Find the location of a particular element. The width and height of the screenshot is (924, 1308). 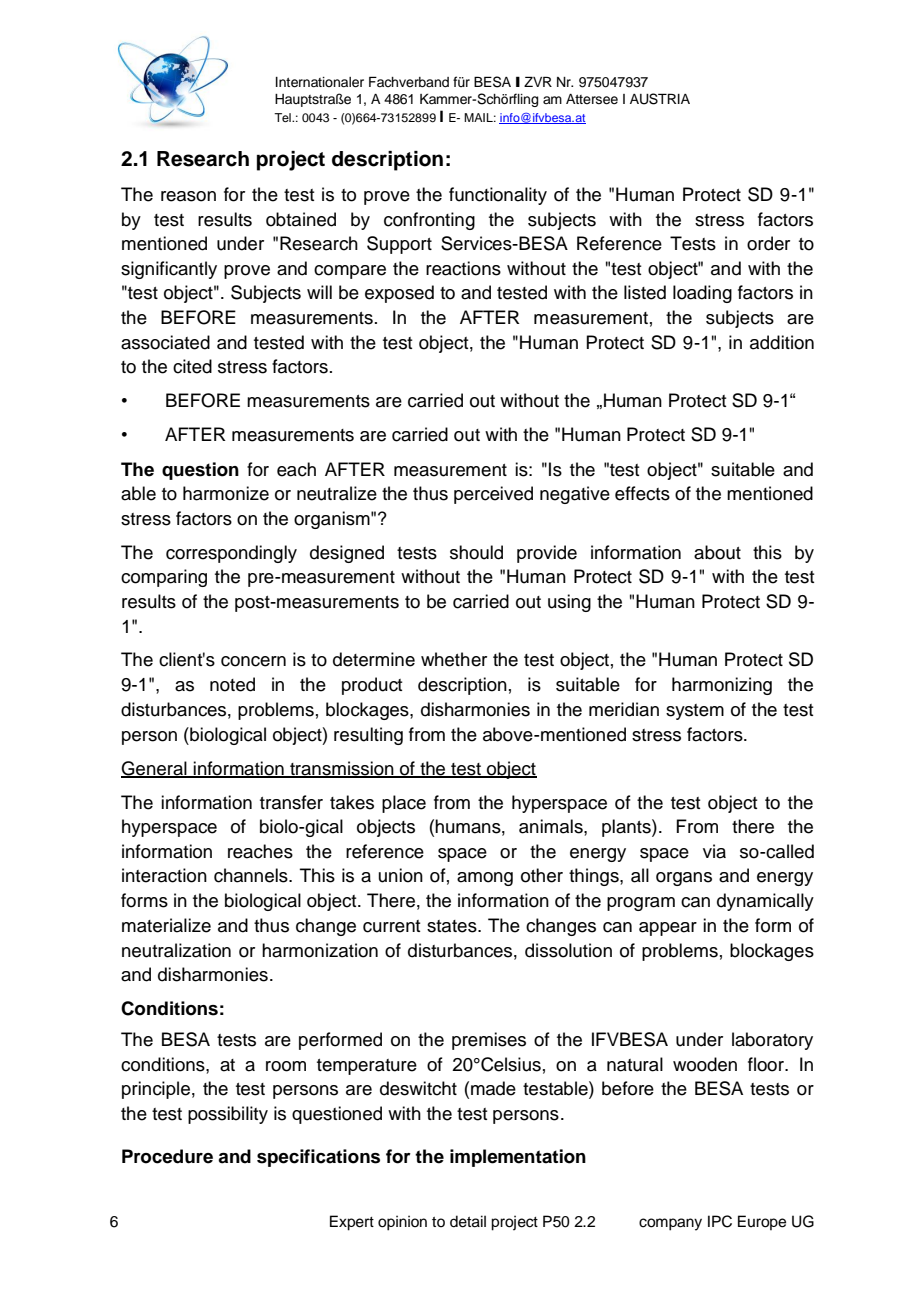

IPC is located at coordinates (720, 1221).
